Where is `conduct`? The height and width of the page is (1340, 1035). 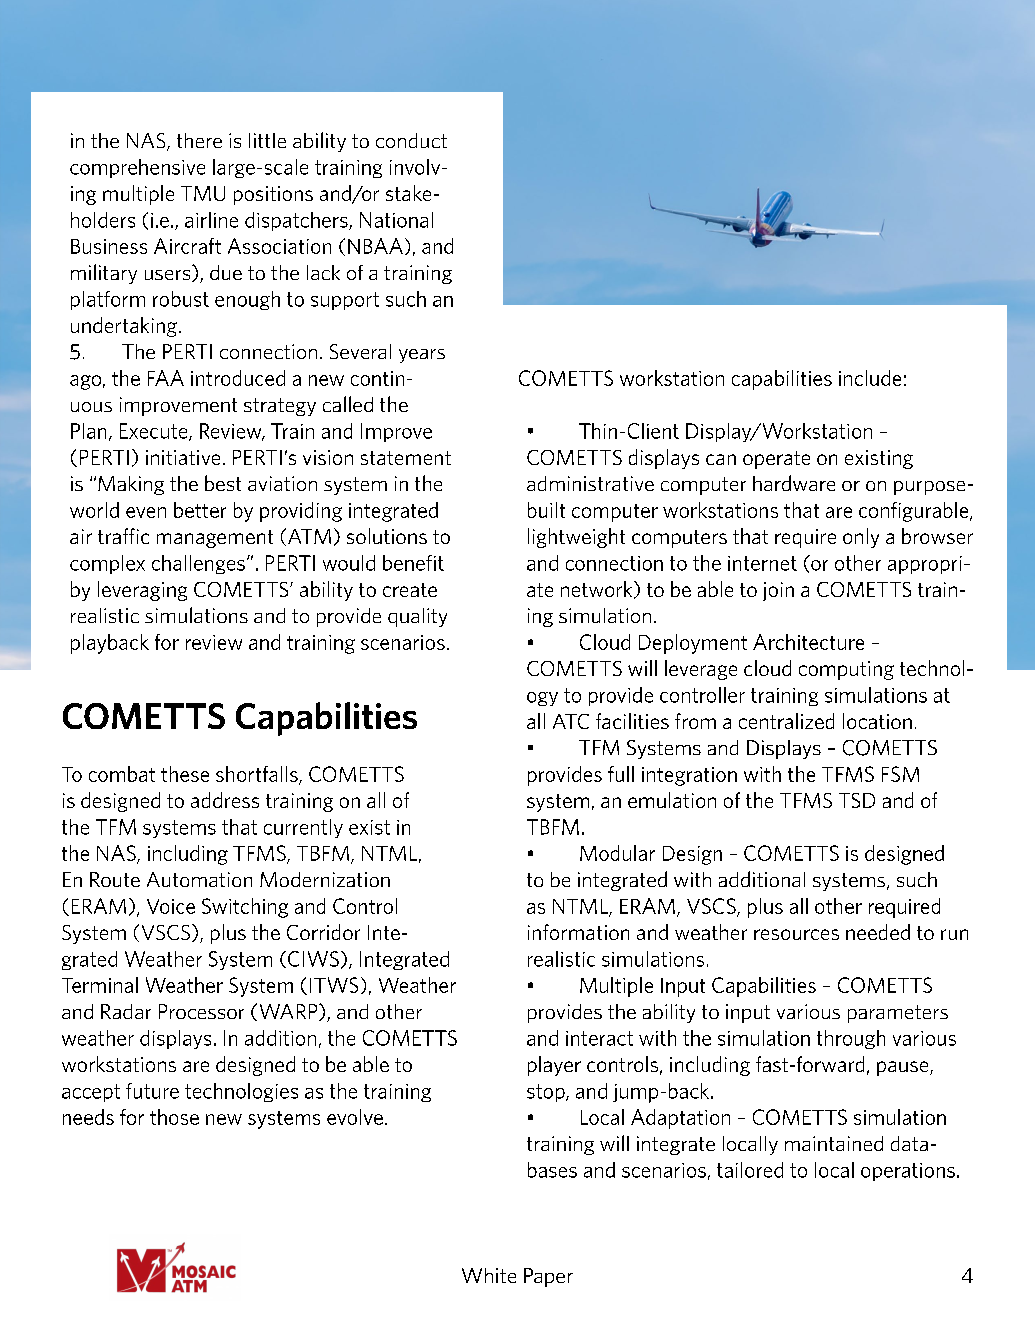 conduct is located at coordinates (411, 140).
